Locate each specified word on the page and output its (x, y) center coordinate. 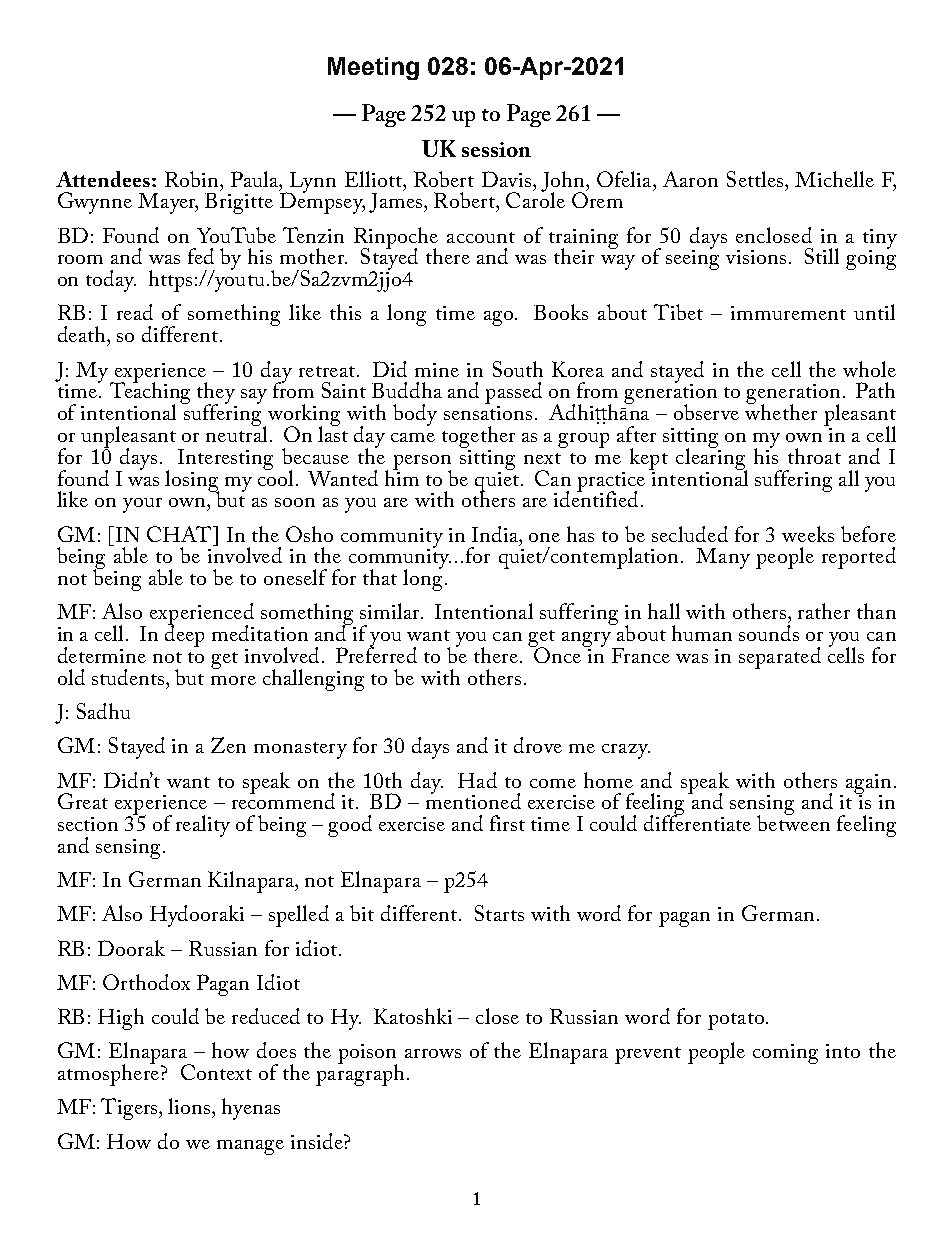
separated (780, 658)
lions (190, 1106)
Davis (508, 179)
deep (184, 635)
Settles (756, 179)
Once (556, 654)
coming (785, 1054)
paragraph (360, 1074)
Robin (193, 179)
